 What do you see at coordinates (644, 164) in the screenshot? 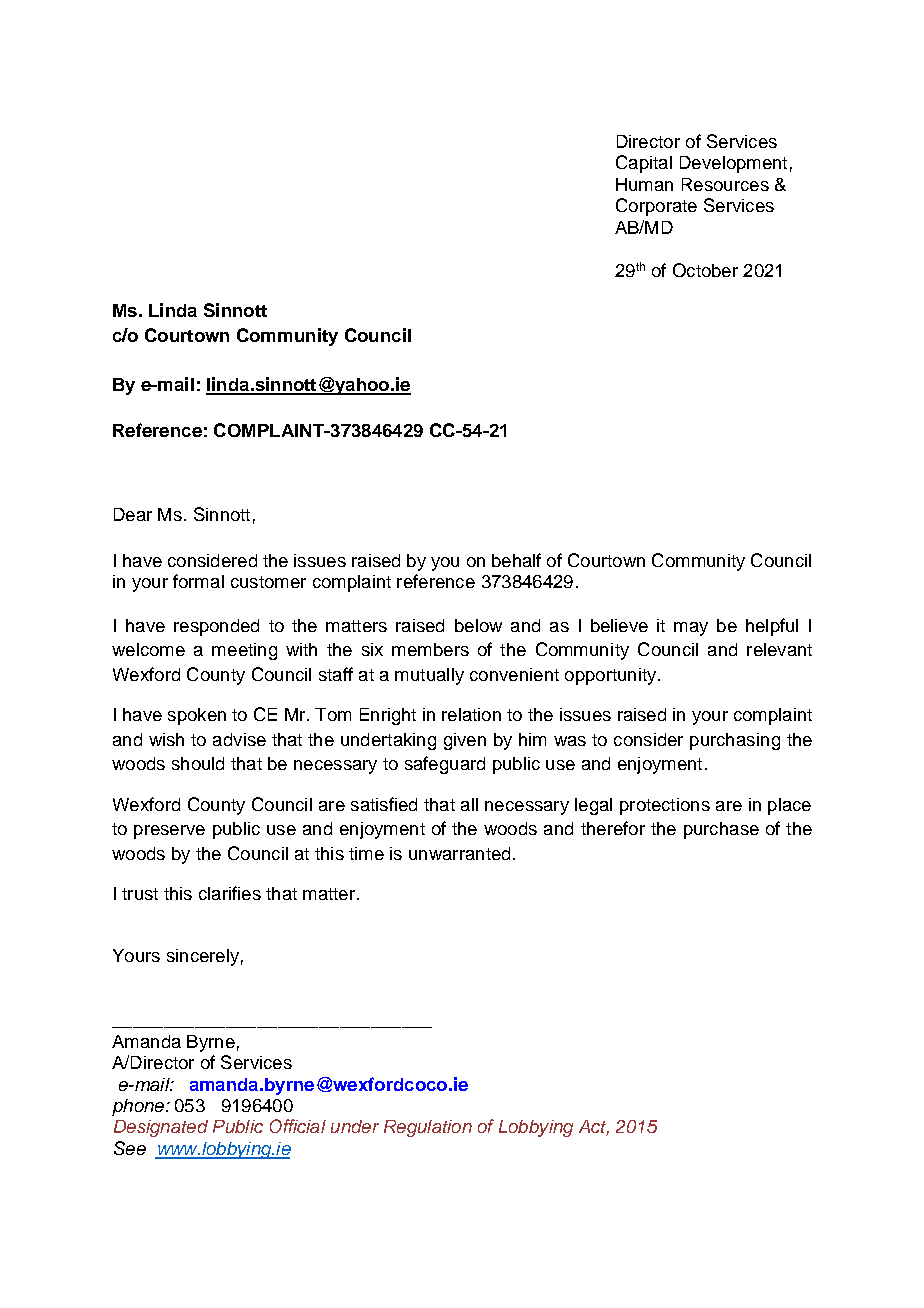
I see `Capital` at bounding box center [644, 164].
